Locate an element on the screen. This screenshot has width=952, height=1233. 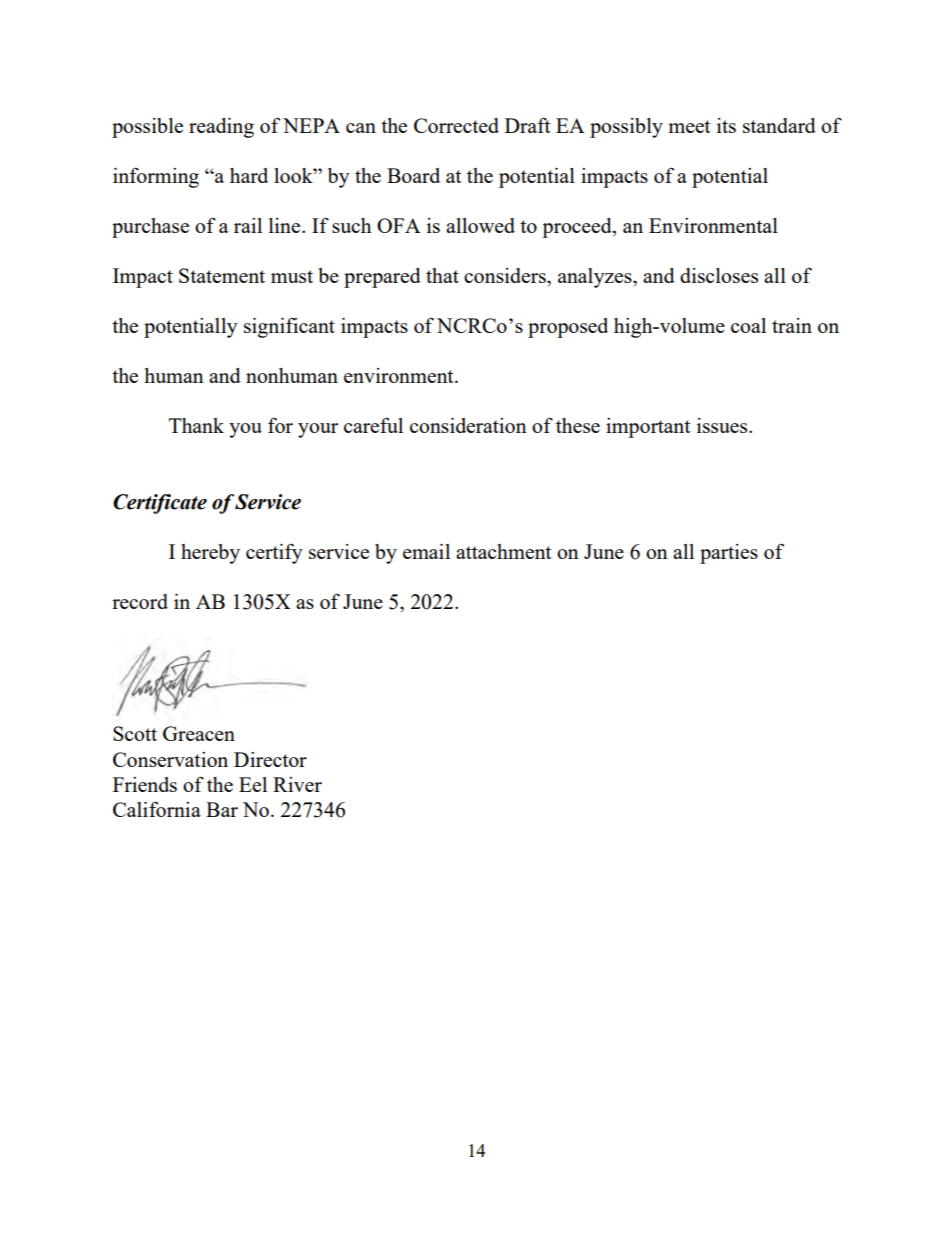
reading is located at coordinates (221, 128).
